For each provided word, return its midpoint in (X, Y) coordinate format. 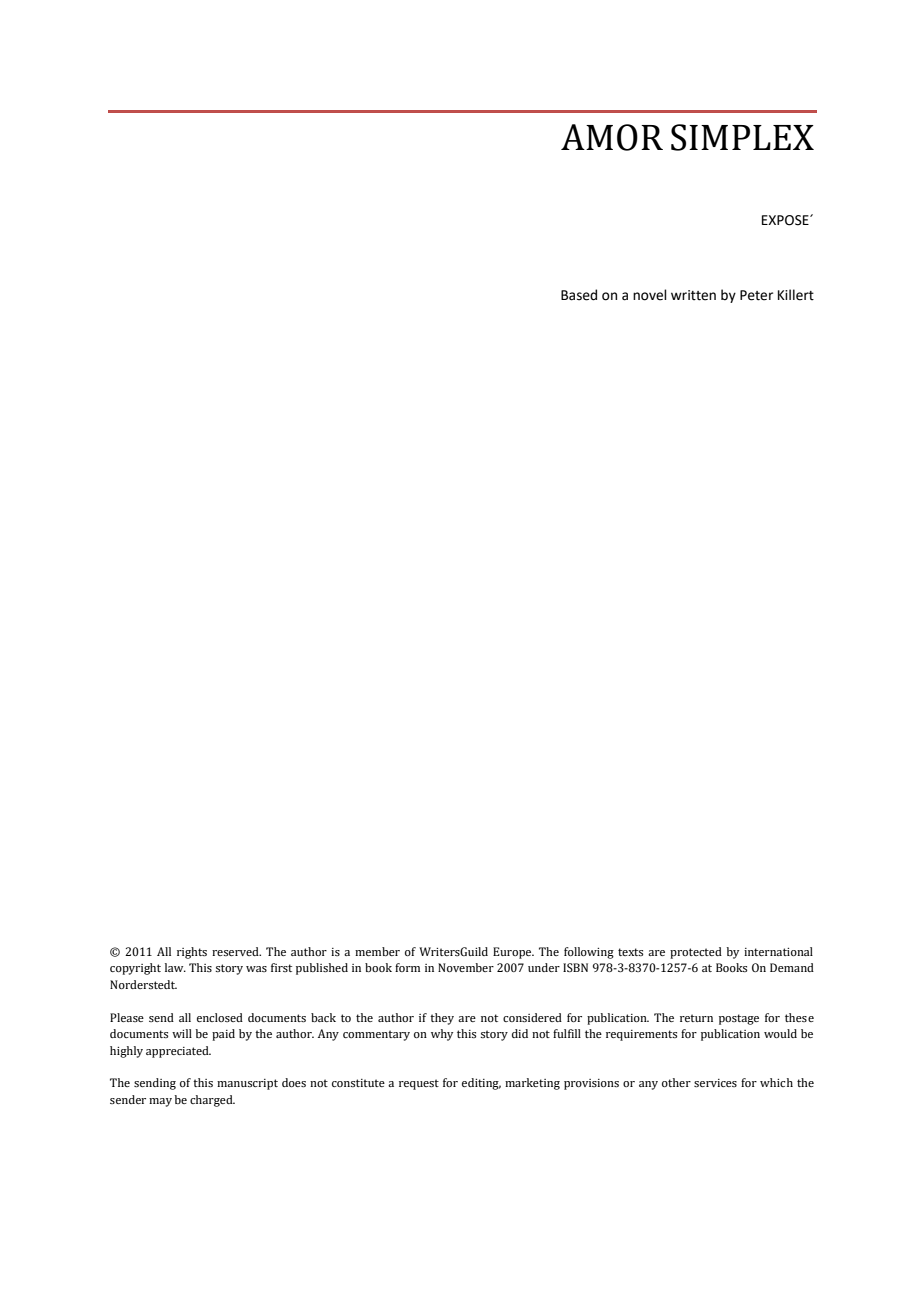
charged (212, 1101)
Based (579, 295)
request (419, 1084)
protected (696, 953)
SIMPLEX (742, 137)
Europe (513, 953)
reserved (236, 951)
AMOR (612, 137)
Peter (756, 295)
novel (650, 295)
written (693, 295)
